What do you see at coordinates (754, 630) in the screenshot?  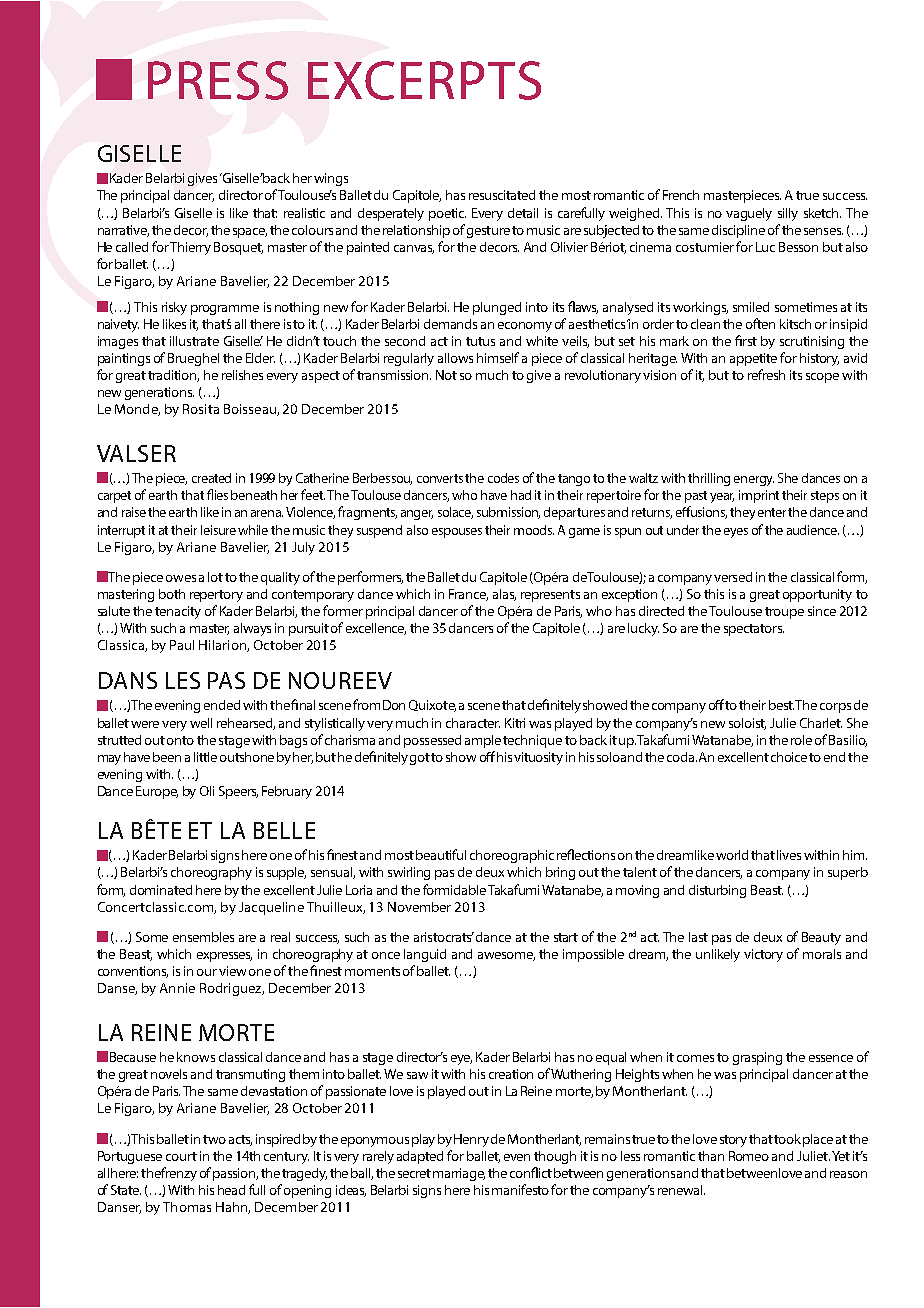 I see `spectators` at bounding box center [754, 630].
